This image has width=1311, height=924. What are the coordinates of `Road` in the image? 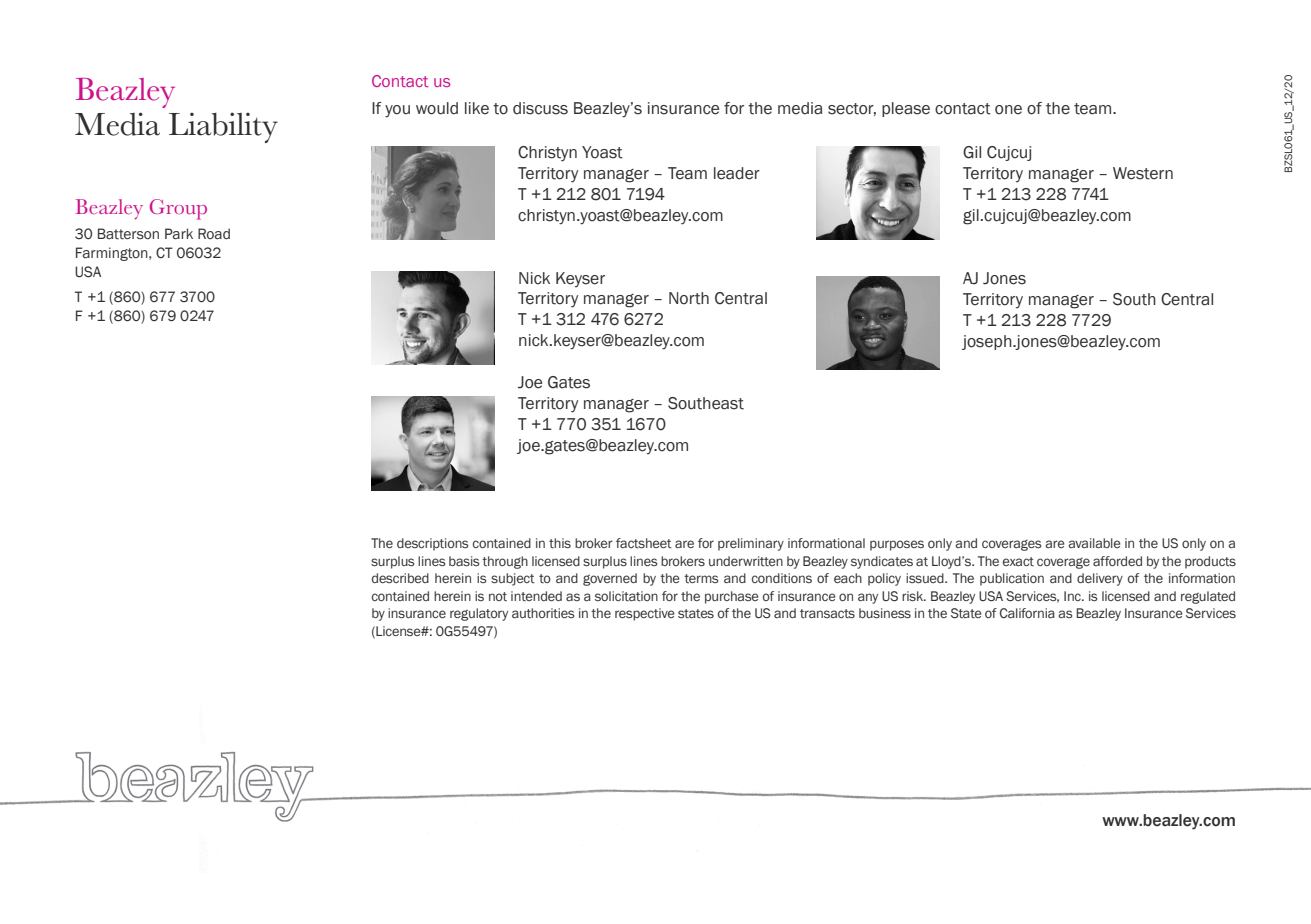 It's located at (214, 233).
